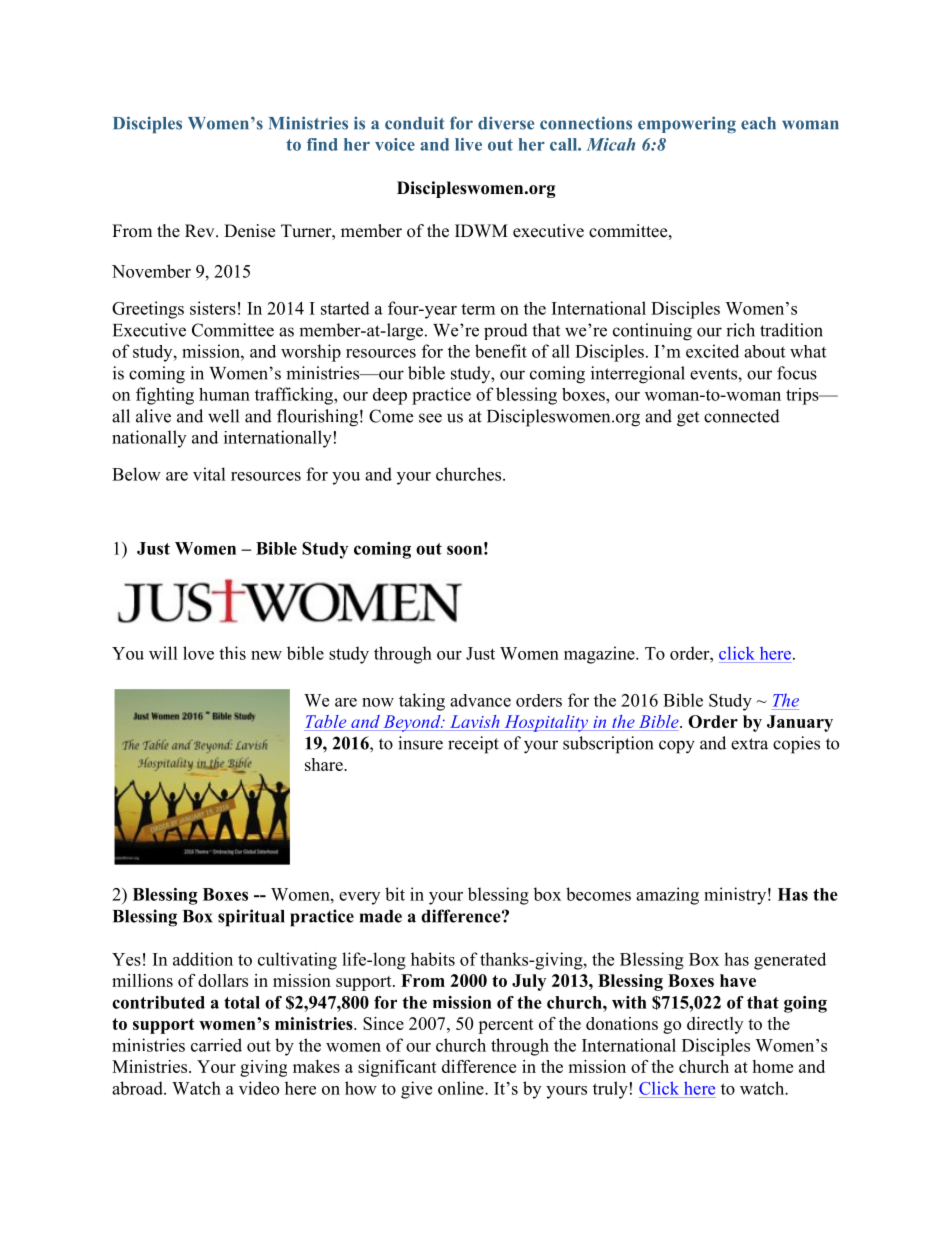  What do you see at coordinates (480, 700) in the screenshot?
I see `advance` at bounding box center [480, 700].
